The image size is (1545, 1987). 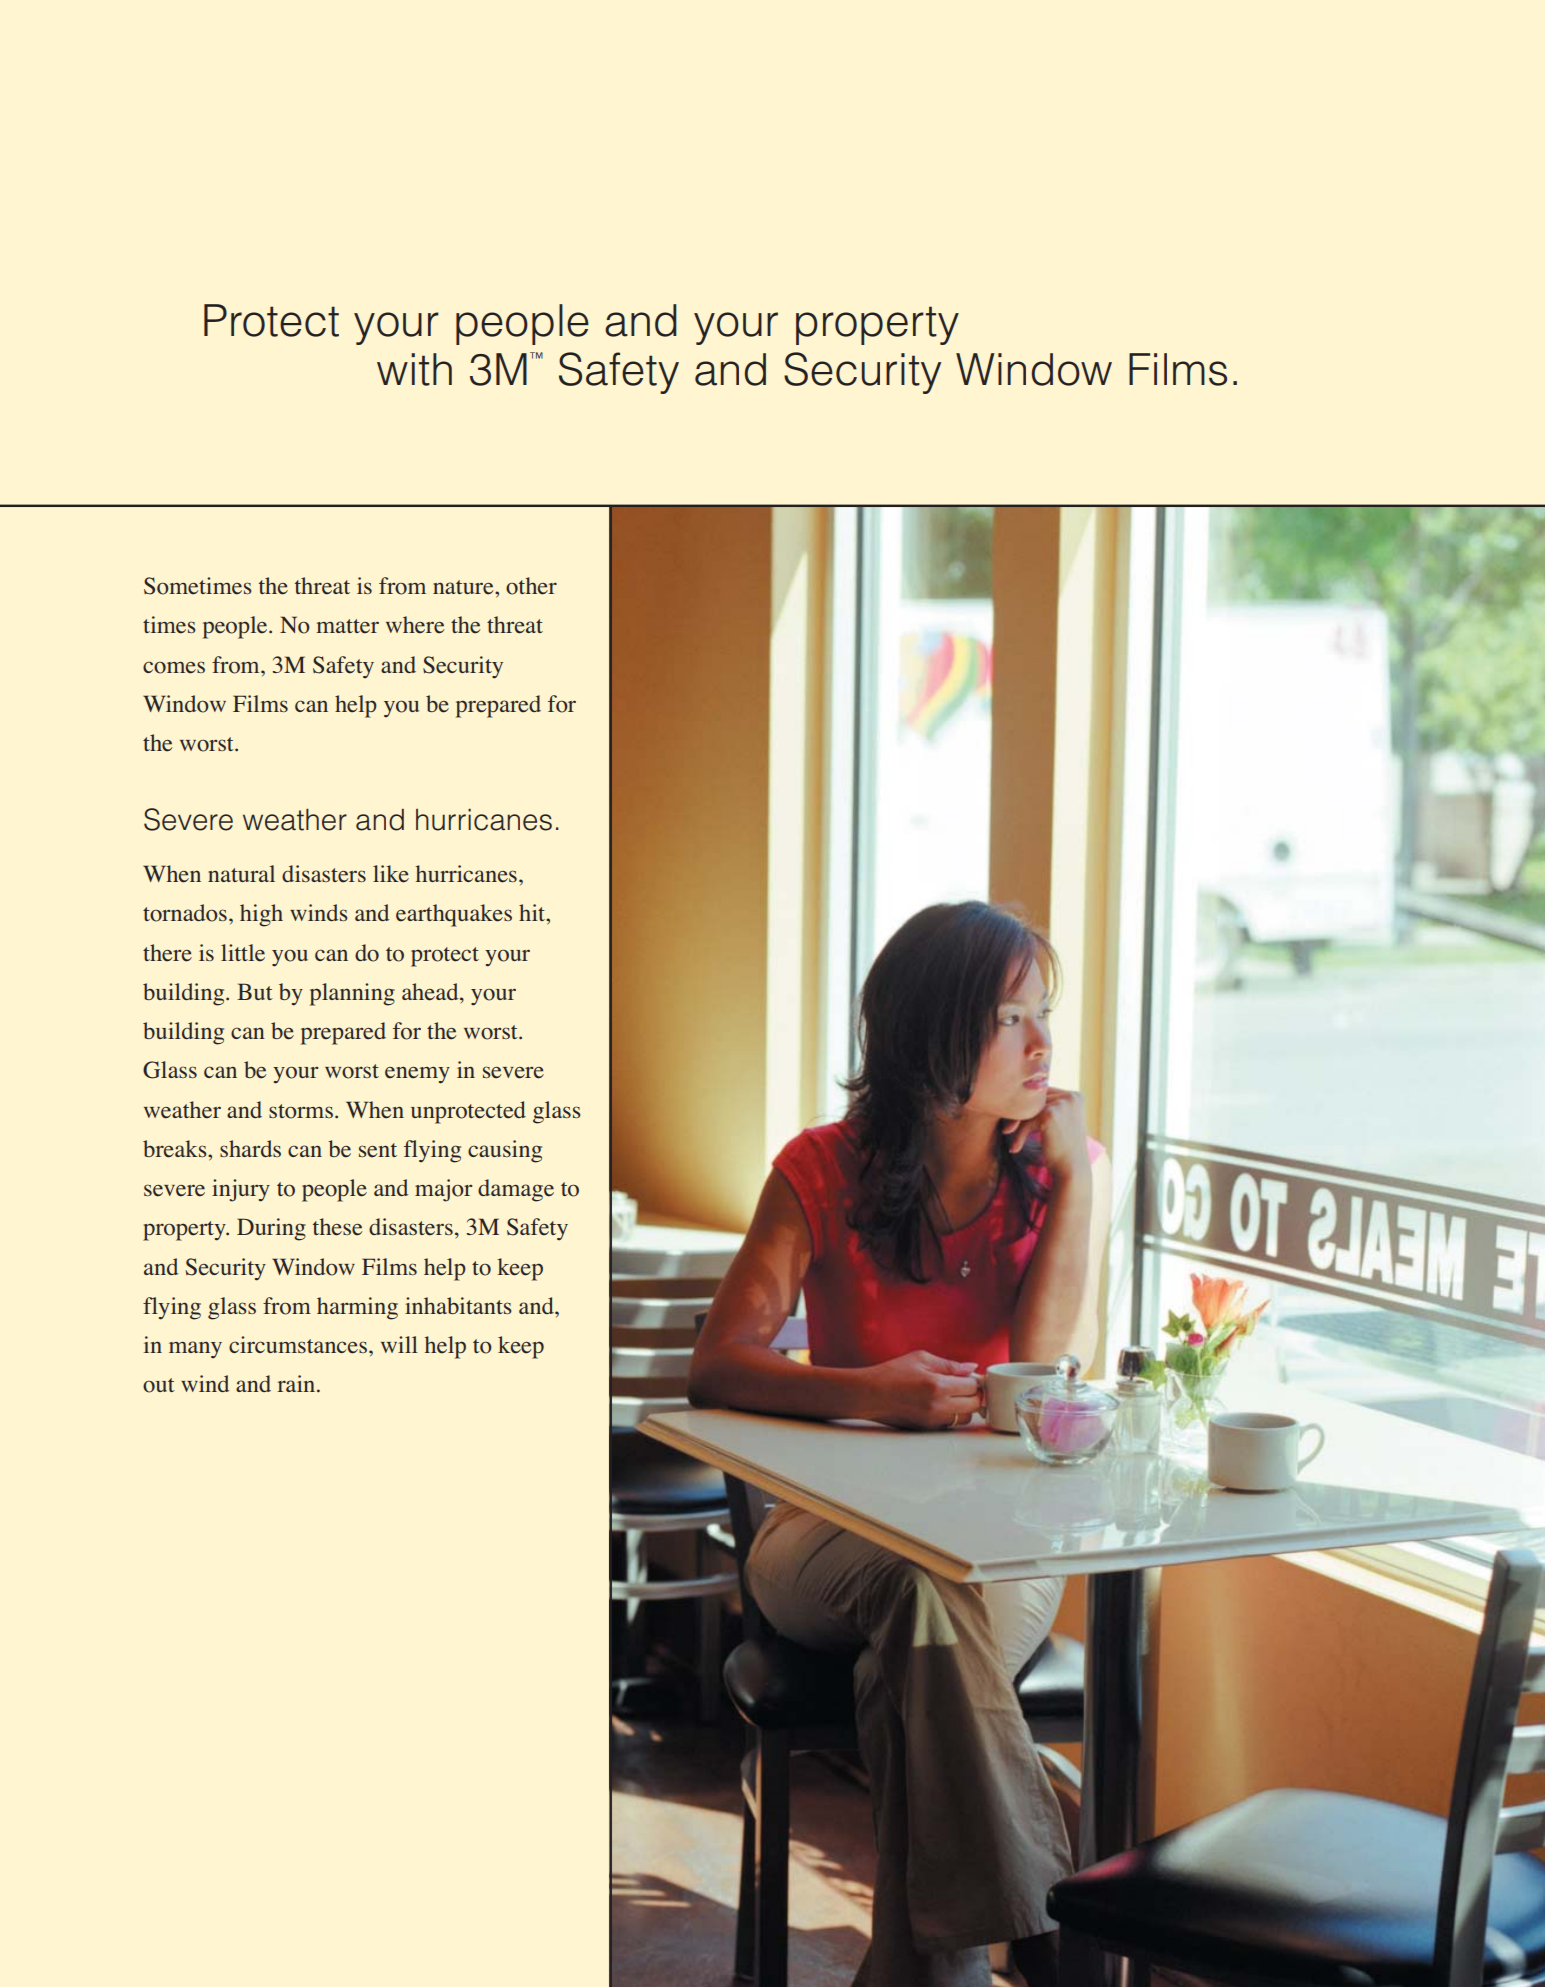 I want to click on nature, so click(x=464, y=587).
